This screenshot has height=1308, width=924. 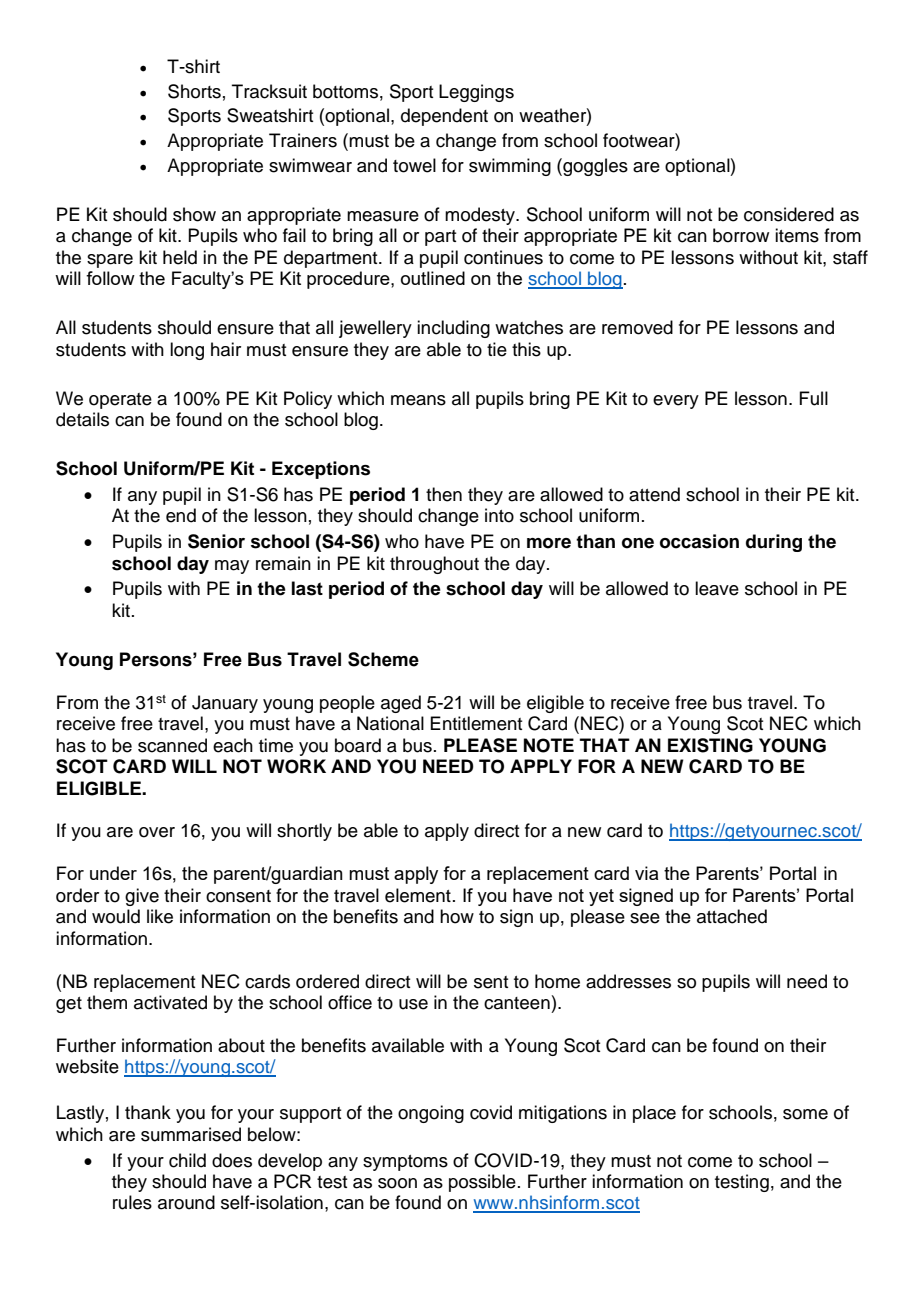 I want to click on EXISTING, so click(x=710, y=745).
